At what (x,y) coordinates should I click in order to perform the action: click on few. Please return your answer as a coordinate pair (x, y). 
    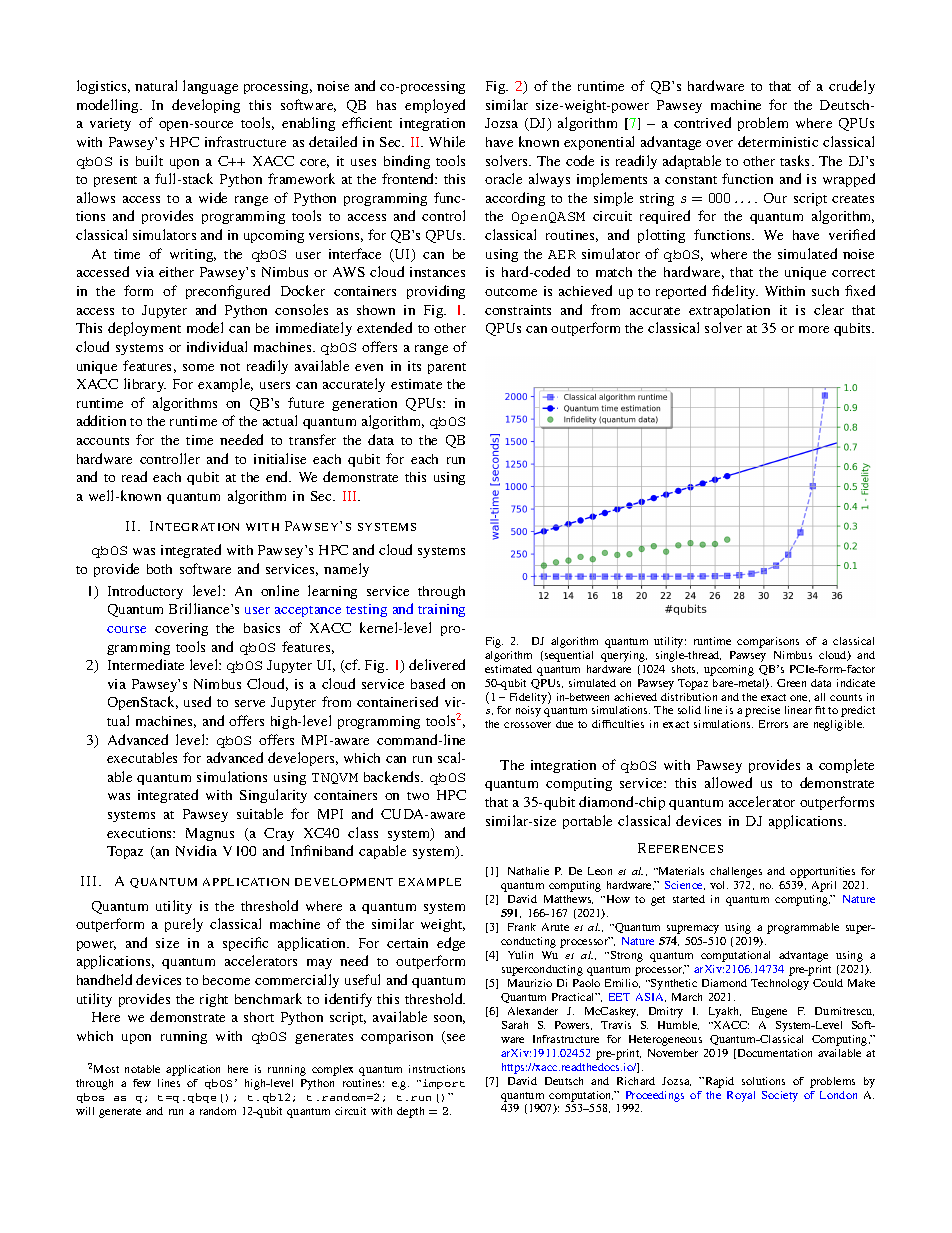
    Looking at the image, I should click on (142, 1083).
